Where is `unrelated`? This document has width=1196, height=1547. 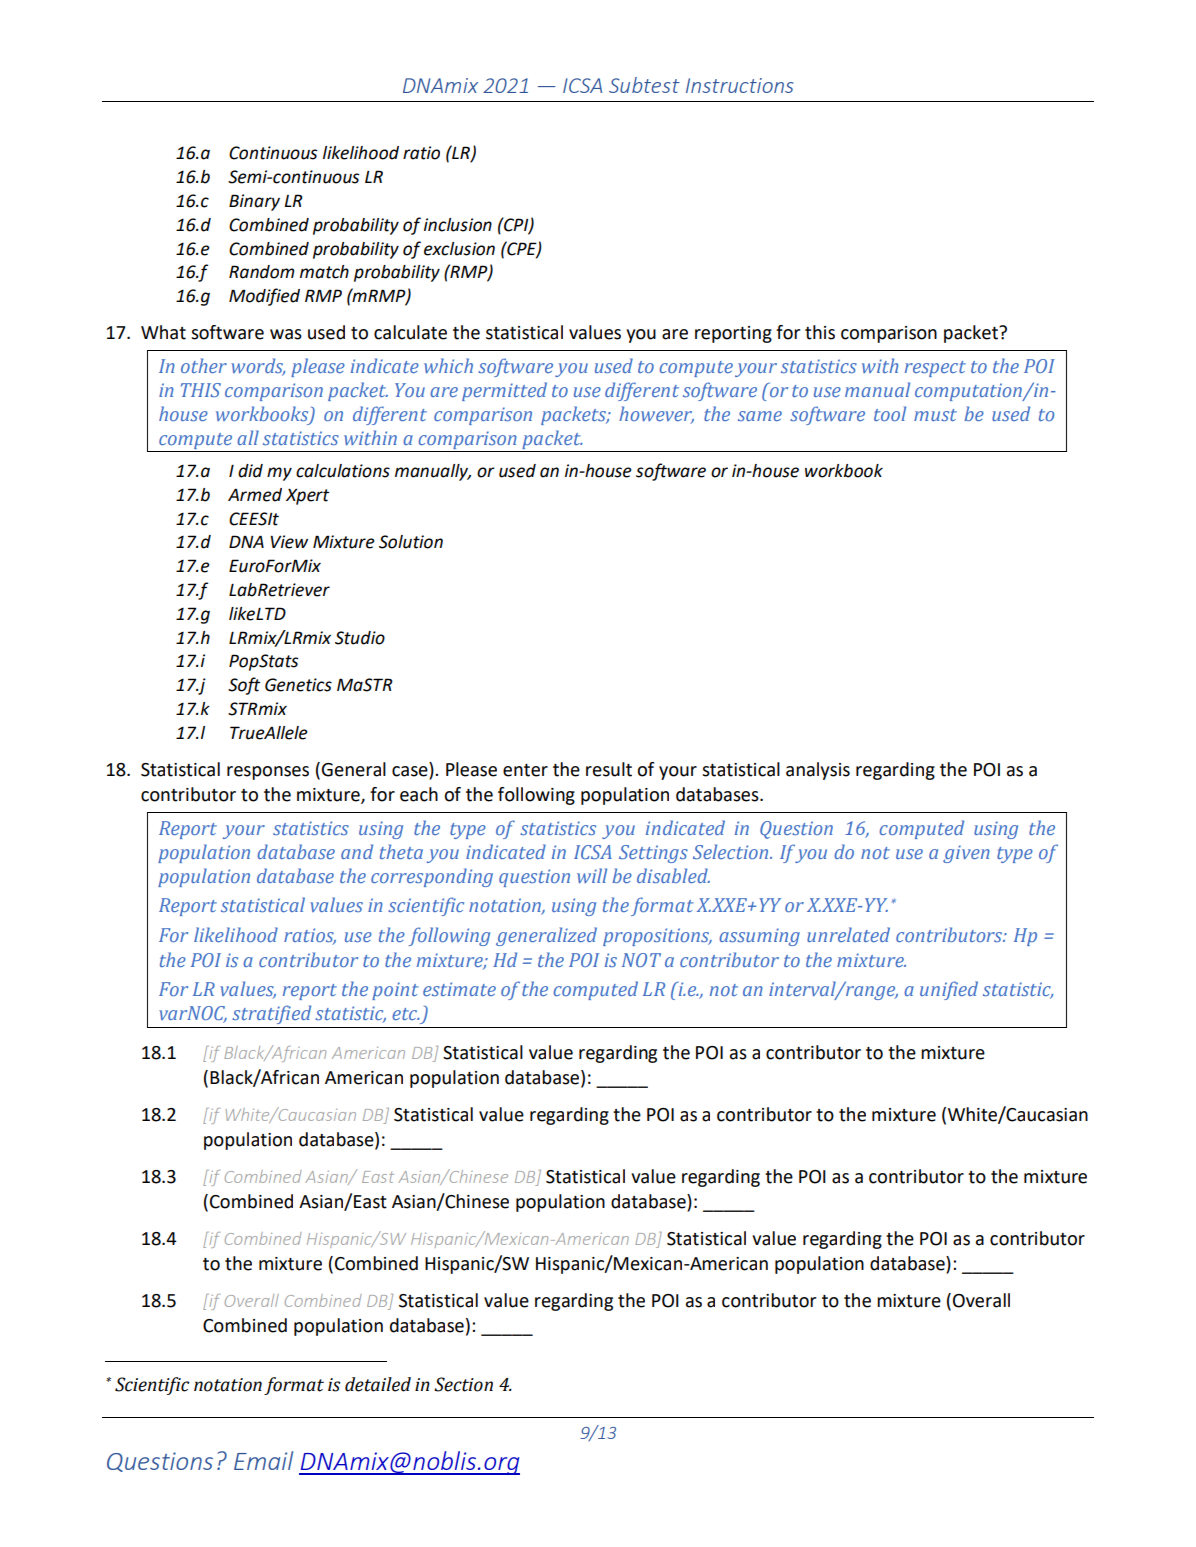 unrelated is located at coordinates (848, 934).
